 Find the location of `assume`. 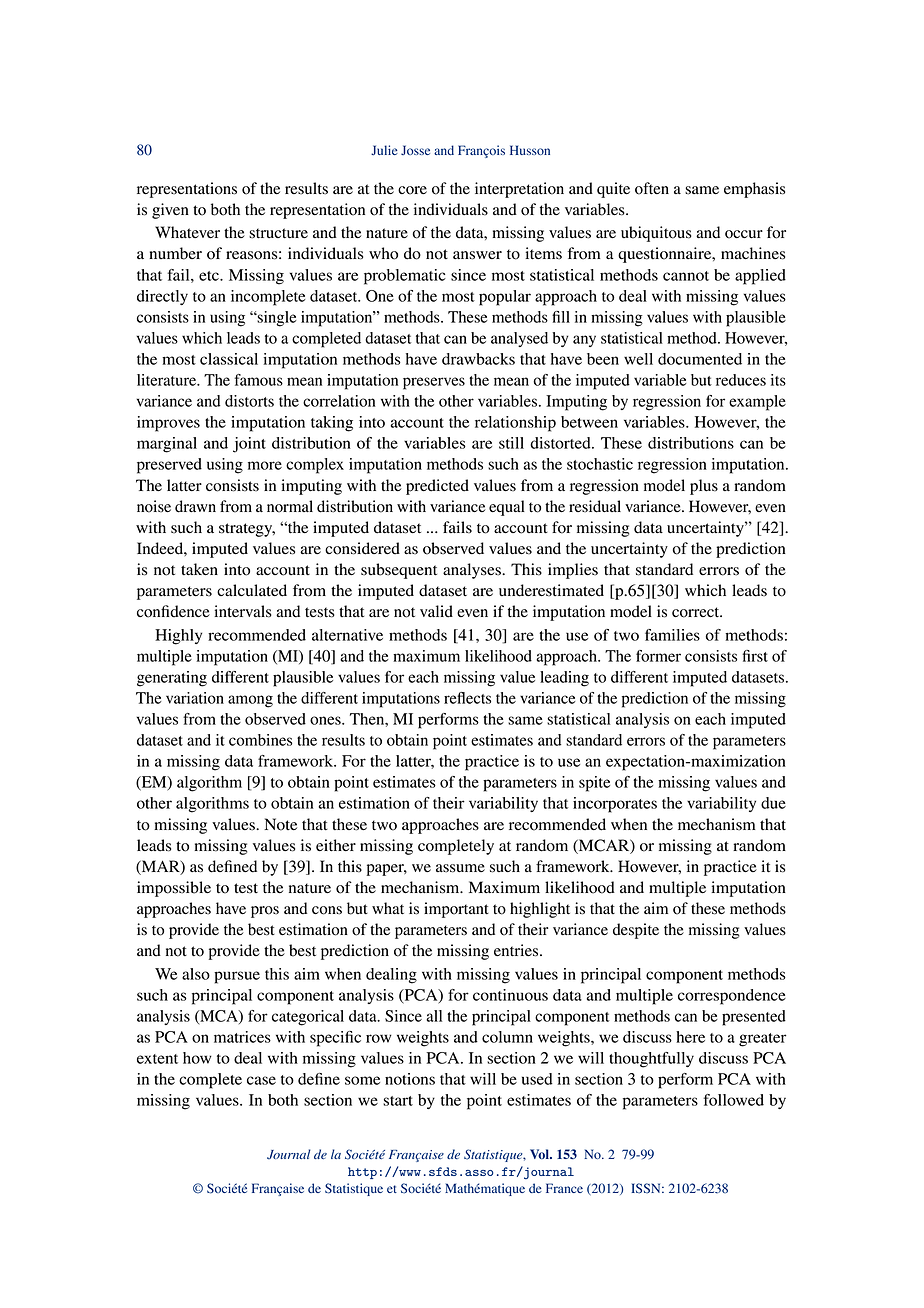

assume is located at coordinates (460, 868).
